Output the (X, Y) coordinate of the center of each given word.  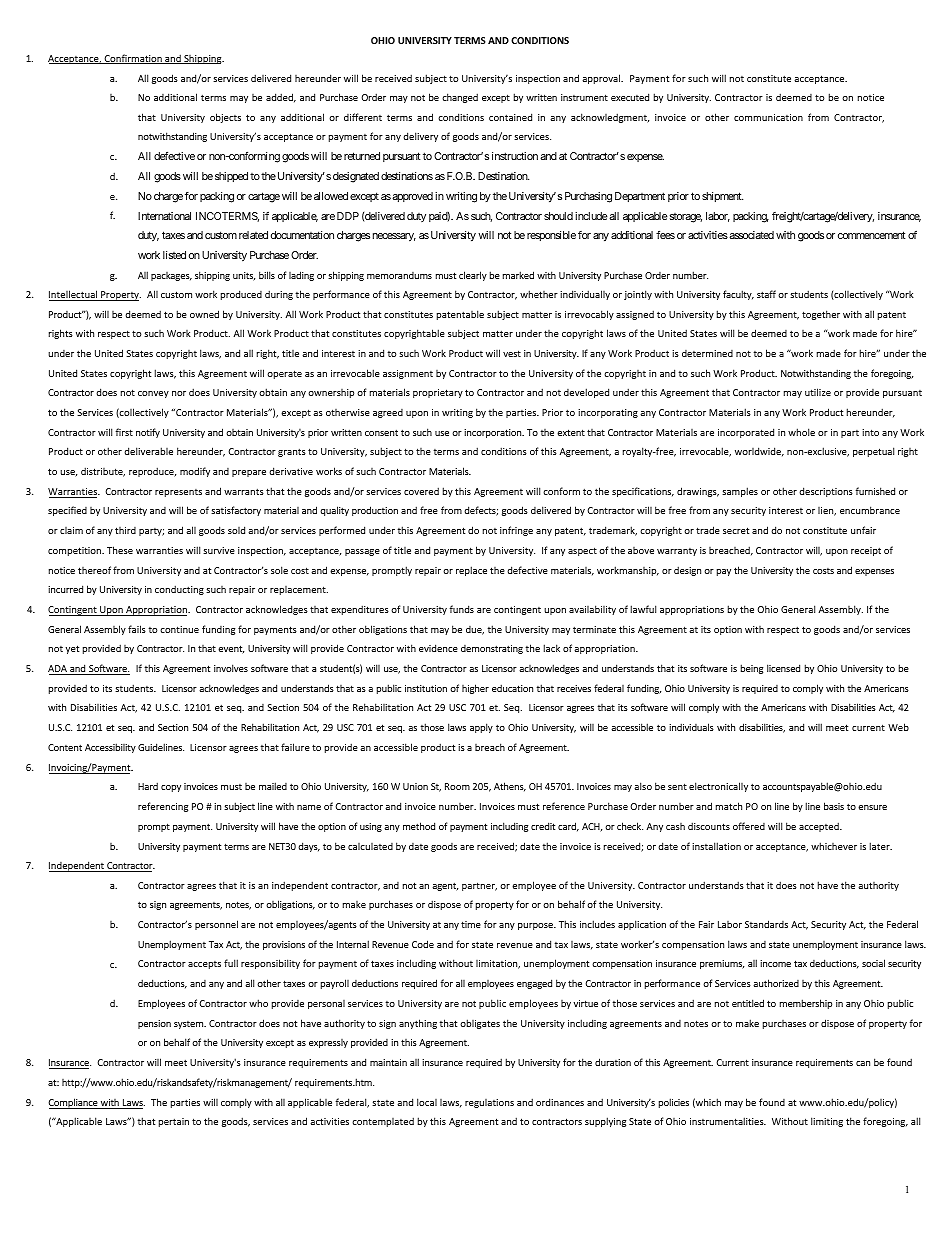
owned (204, 314)
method (419, 826)
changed (460, 98)
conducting (179, 590)
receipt (866, 551)
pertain (174, 1122)
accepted (820, 827)
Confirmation (133, 59)
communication (768, 117)
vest (512, 353)
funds (462, 609)
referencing (163, 807)
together (821, 315)
